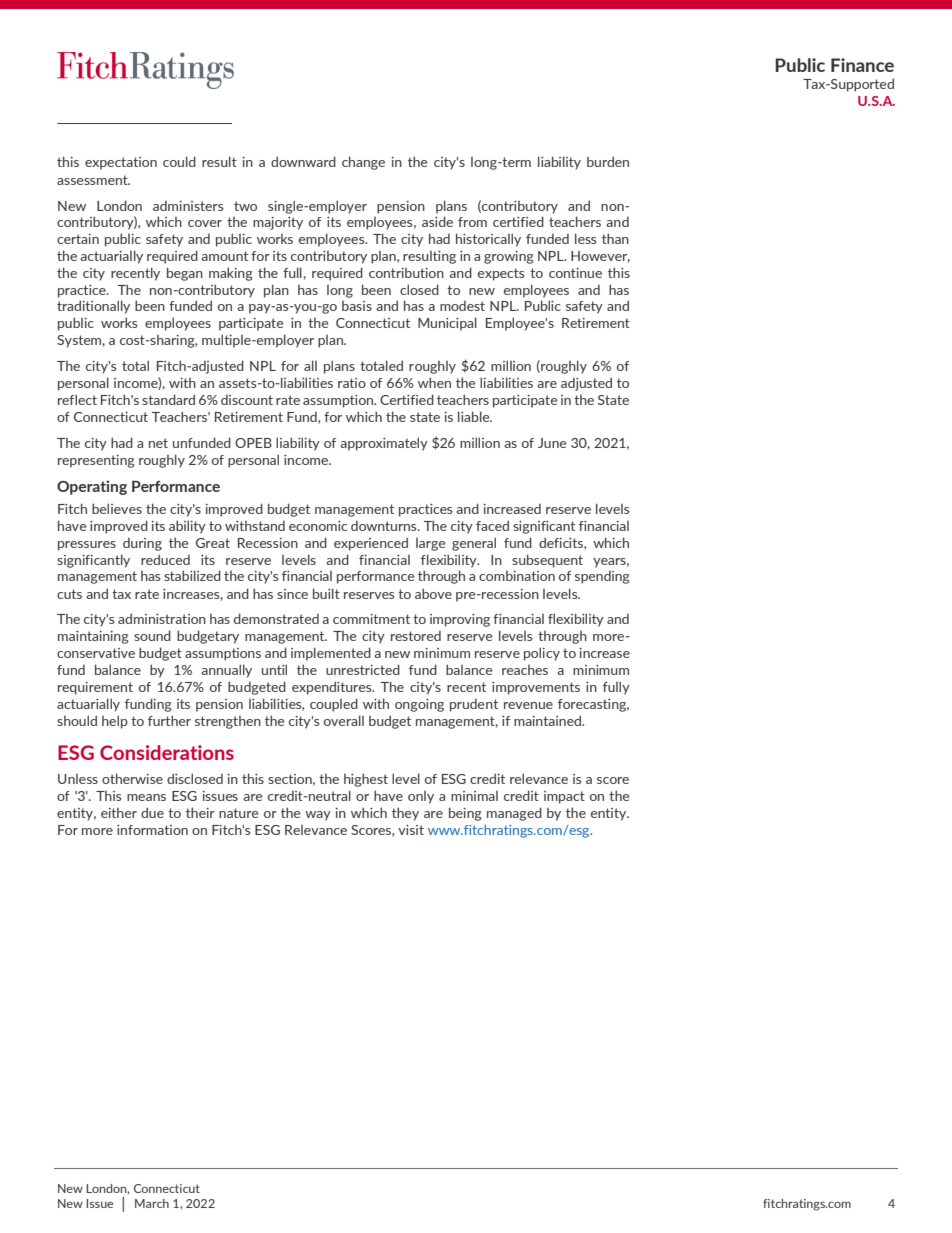  I want to click on when, so click(434, 382).
